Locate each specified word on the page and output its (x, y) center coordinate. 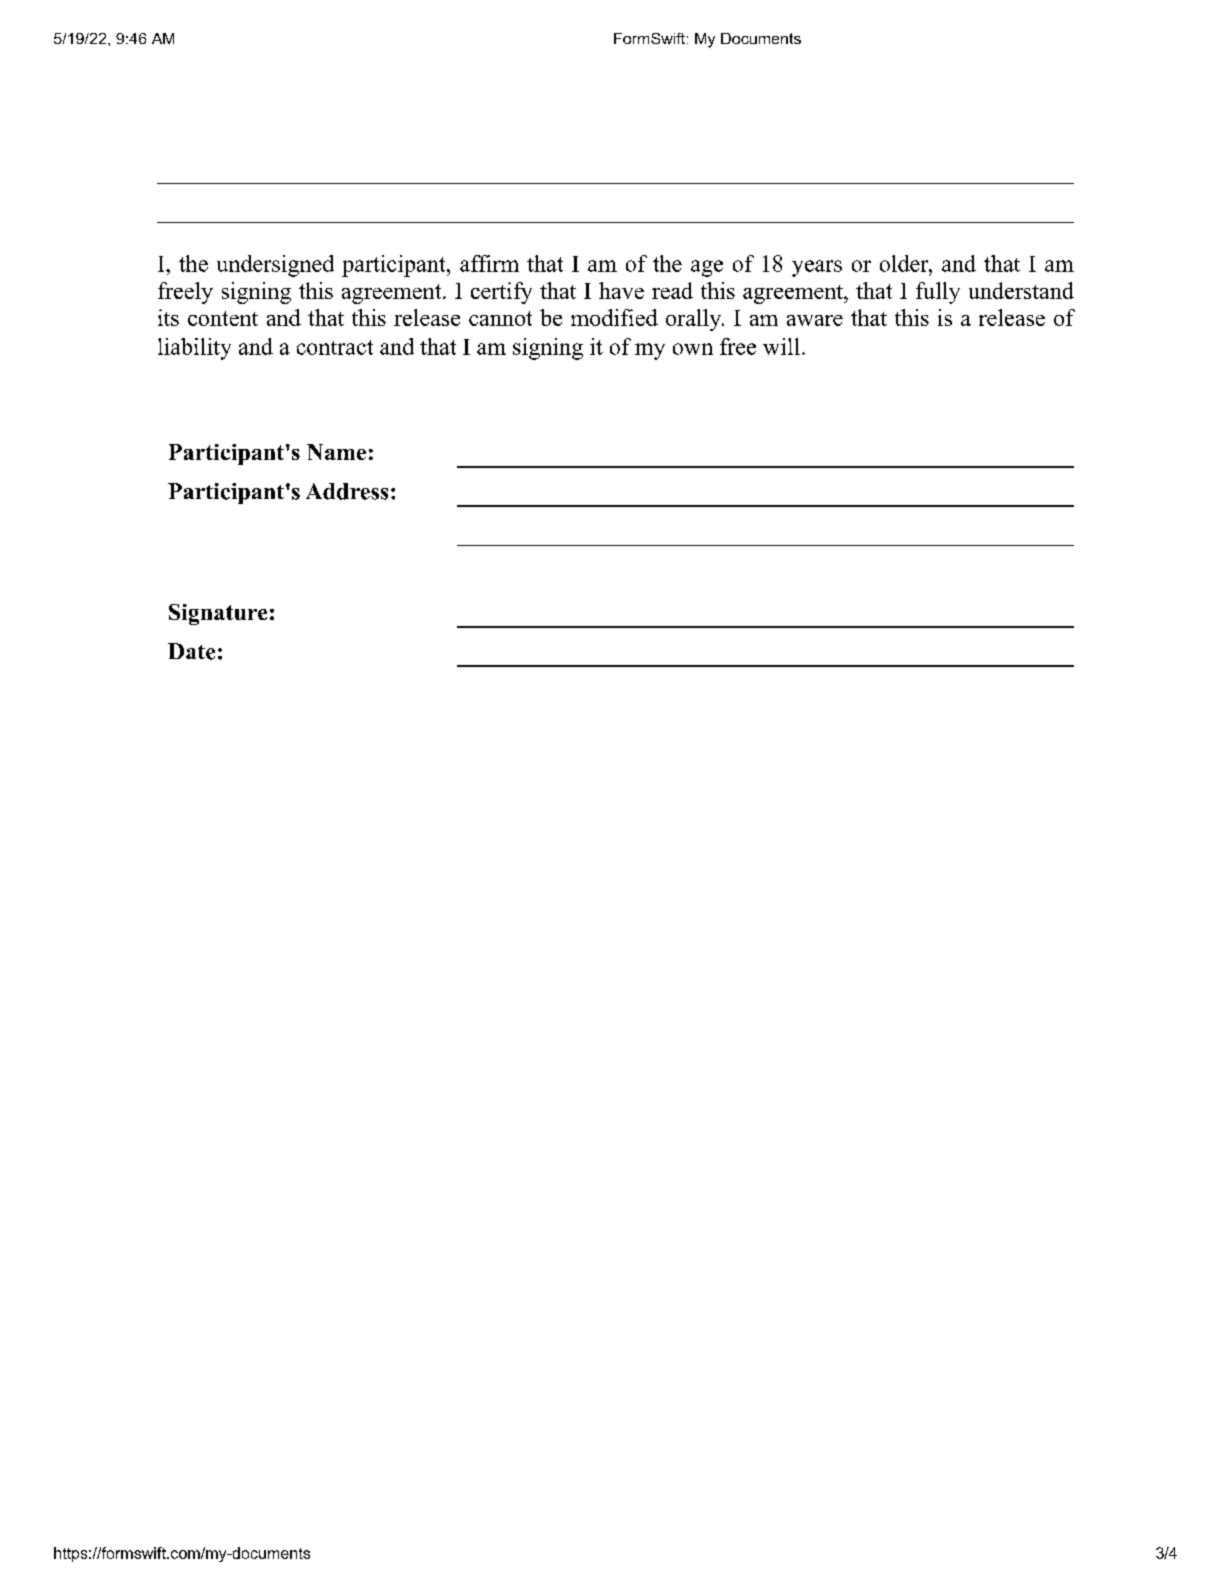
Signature (218, 614)
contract (335, 347)
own (693, 349)
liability (194, 349)
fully (938, 293)
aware (815, 320)
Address (347, 491)
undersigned (275, 266)
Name (336, 452)
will (781, 346)
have (621, 290)
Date (191, 651)
